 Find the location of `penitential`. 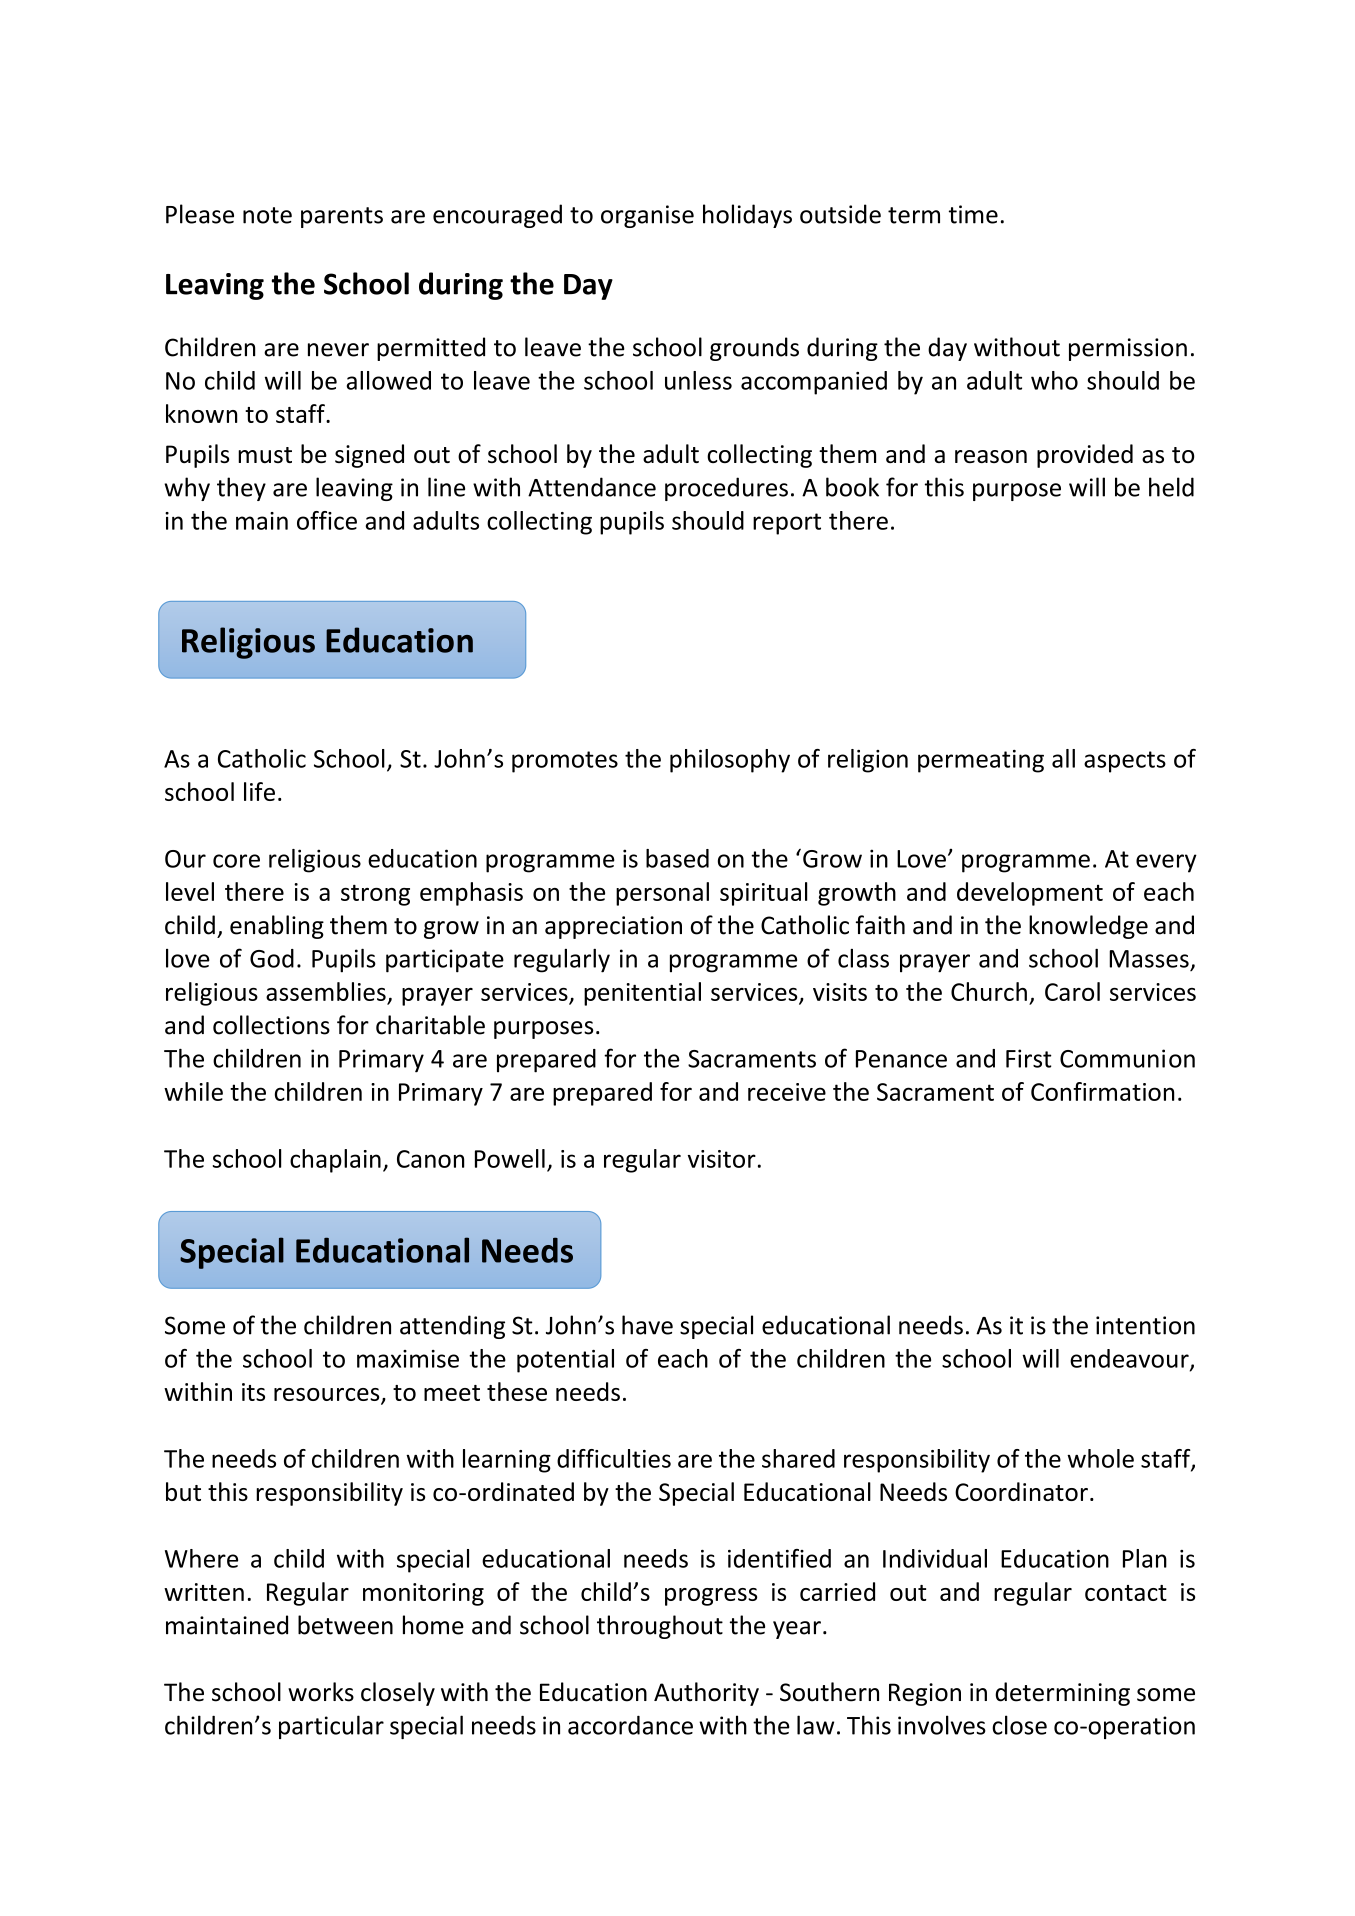

penitential is located at coordinates (642, 994).
